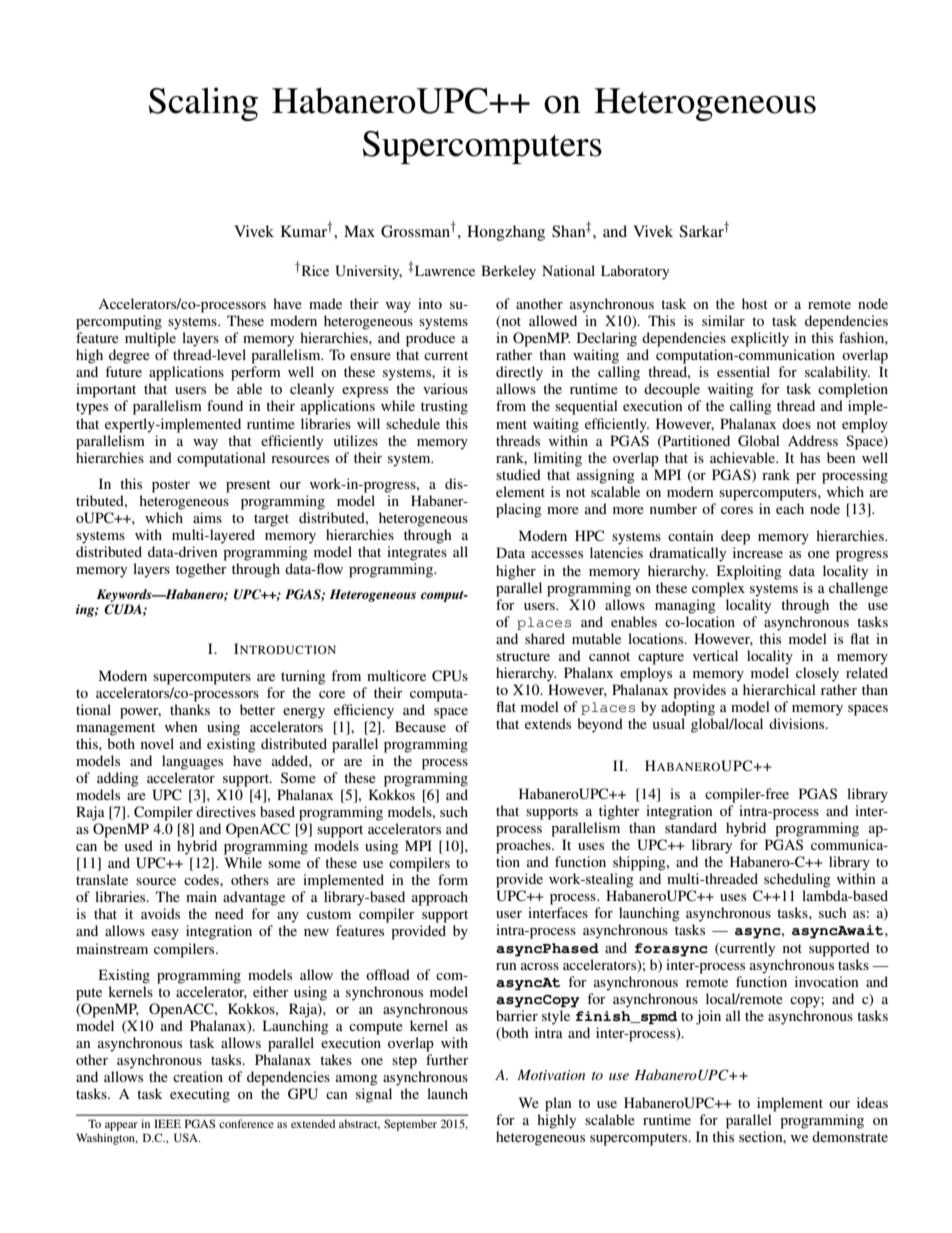  I want to click on Max, so click(359, 231).
